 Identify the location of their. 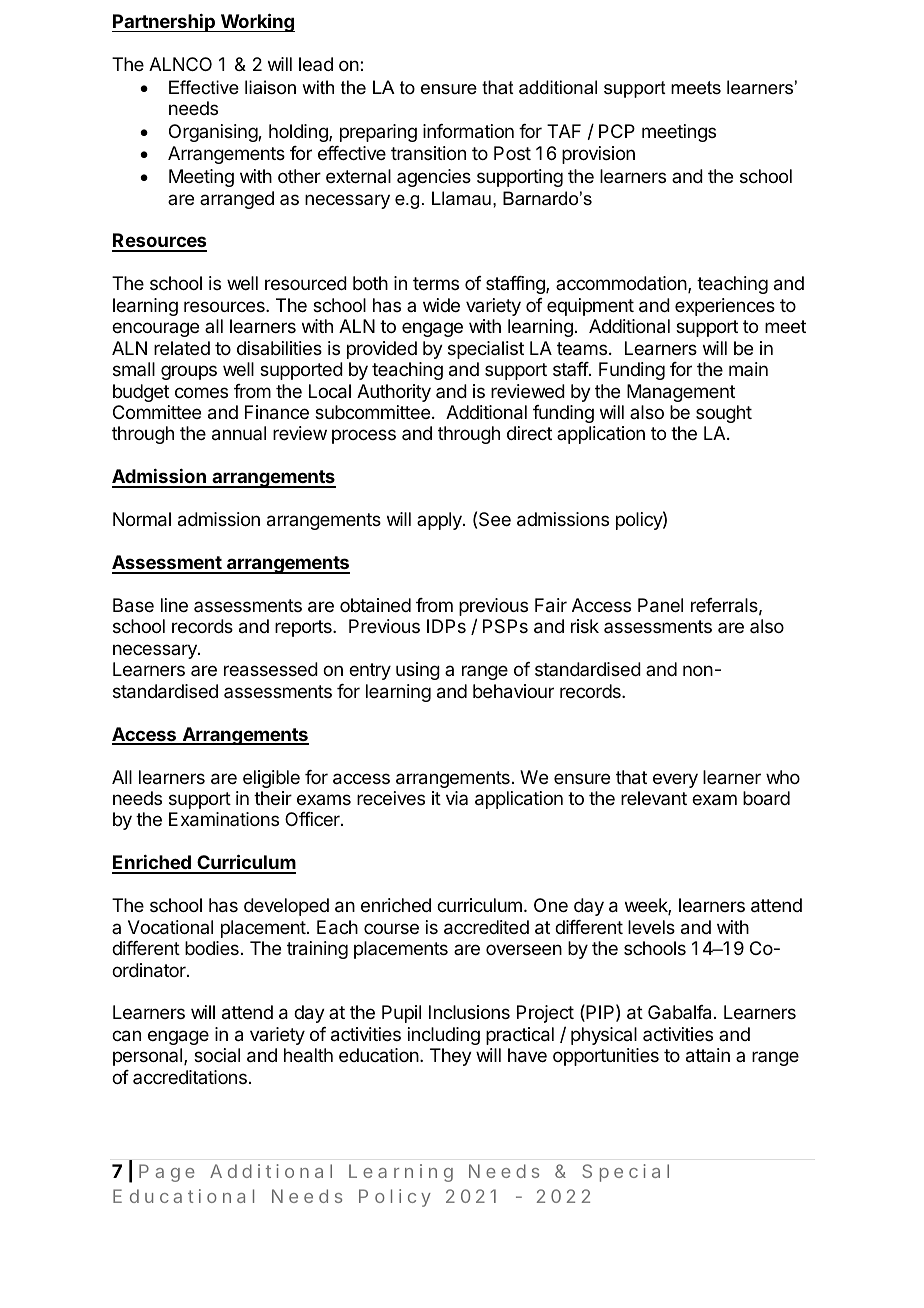
(273, 798).
